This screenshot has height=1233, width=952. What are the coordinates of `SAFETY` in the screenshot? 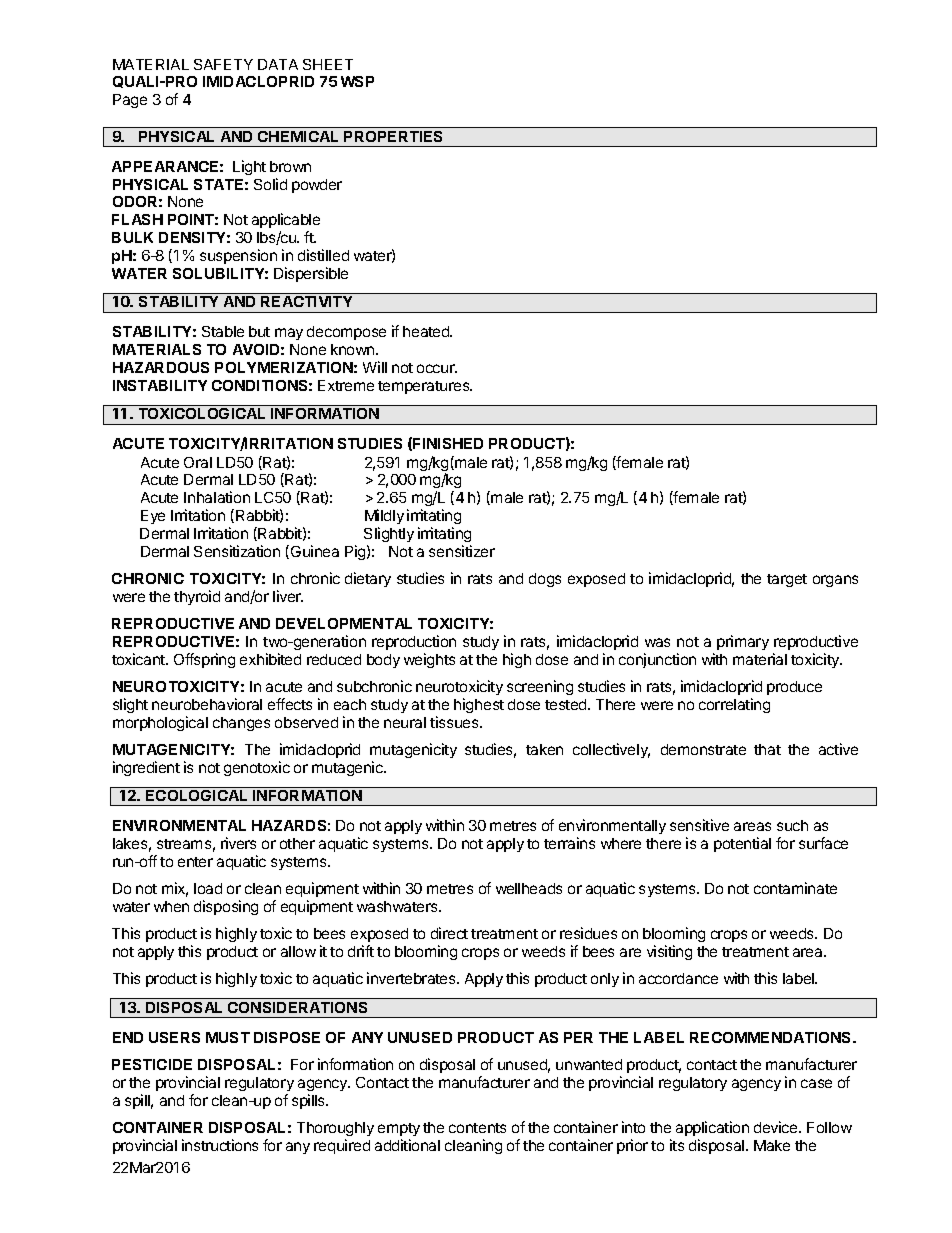 It's located at (223, 64).
